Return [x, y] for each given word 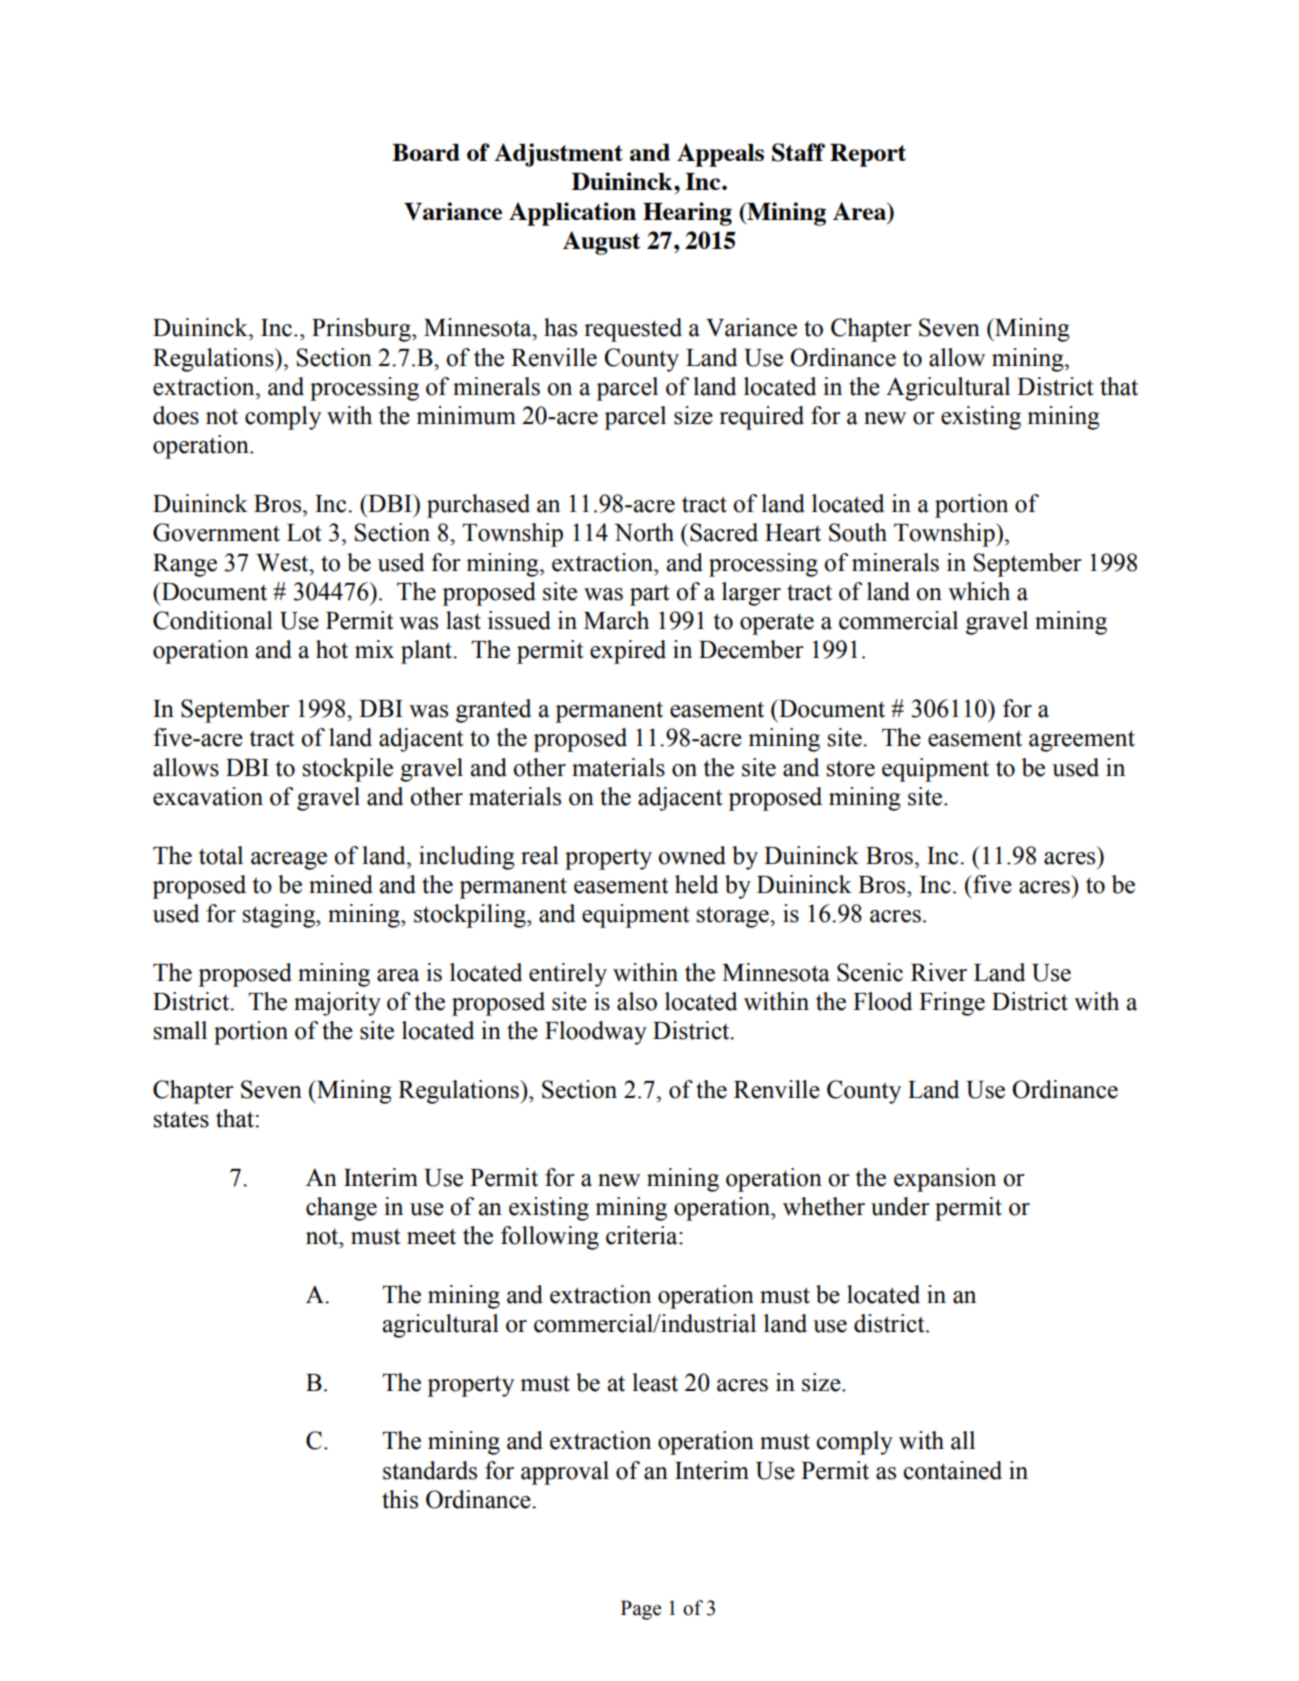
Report [868, 155]
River [939, 972]
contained [952, 1470]
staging [280, 916]
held [696, 884]
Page [641, 1610]
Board [426, 152]
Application [572, 214]
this [400, 1499]
